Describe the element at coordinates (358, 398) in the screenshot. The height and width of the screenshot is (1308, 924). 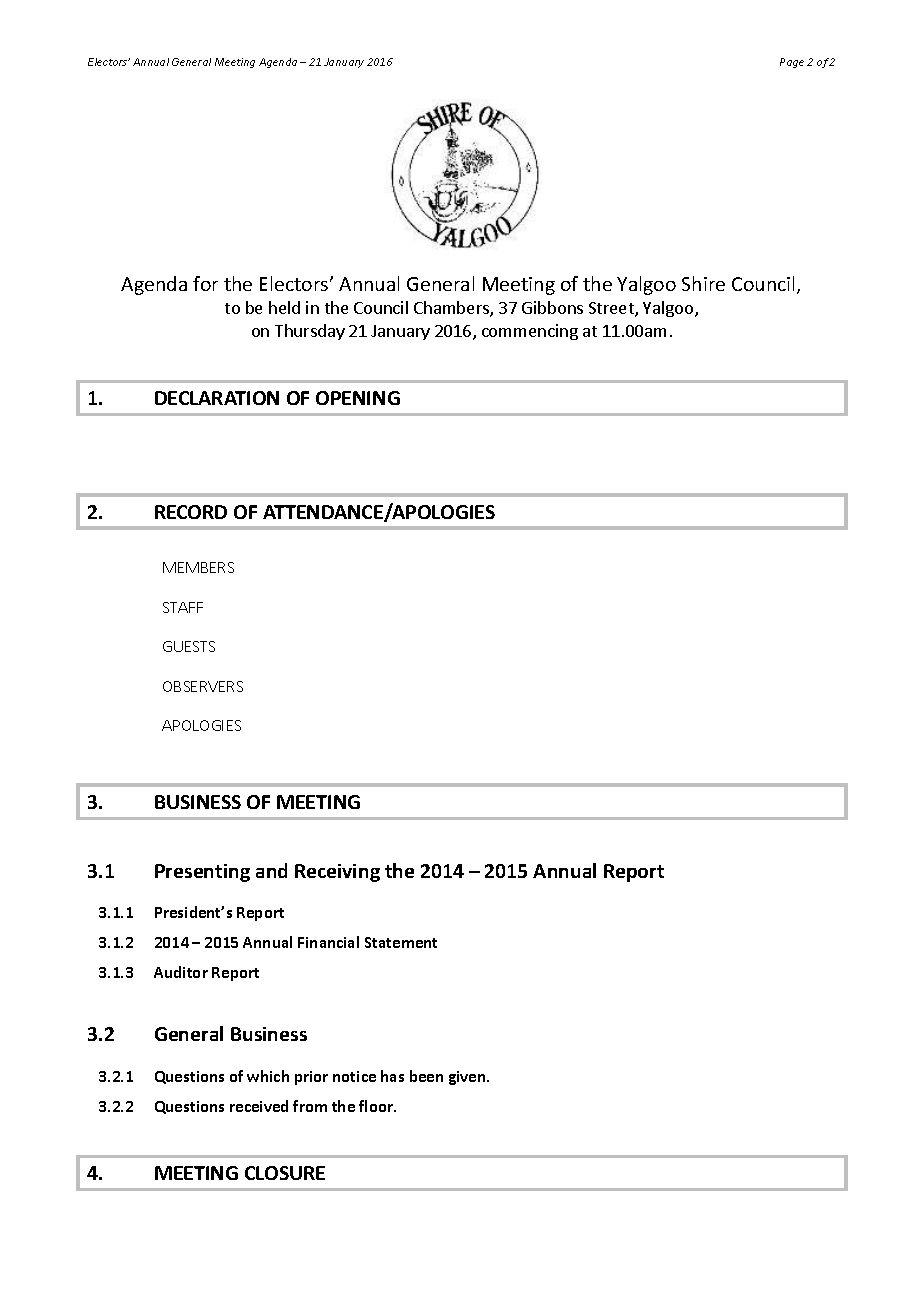
I see `OPENING` at that location.
